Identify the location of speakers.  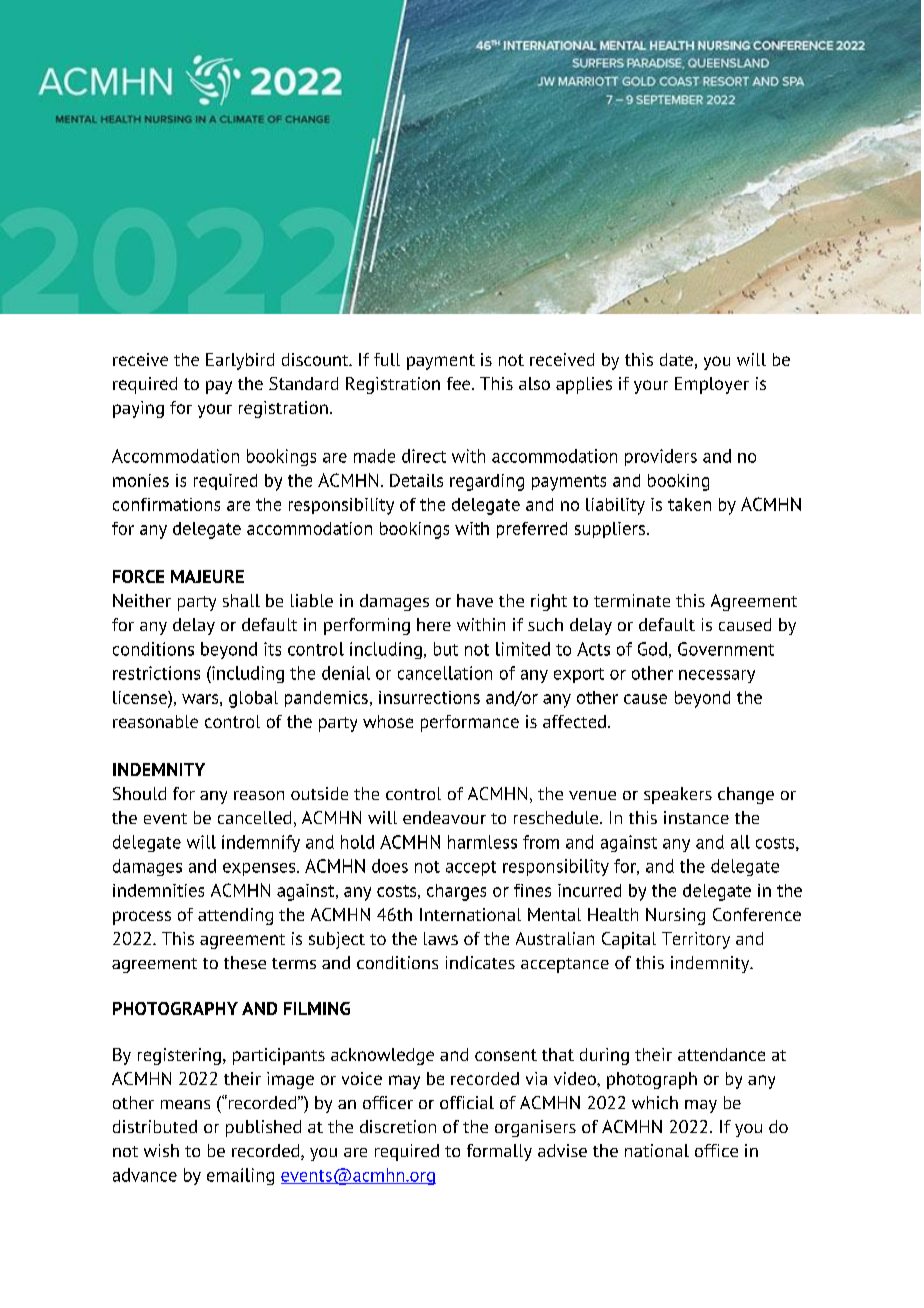
(678, 795).
